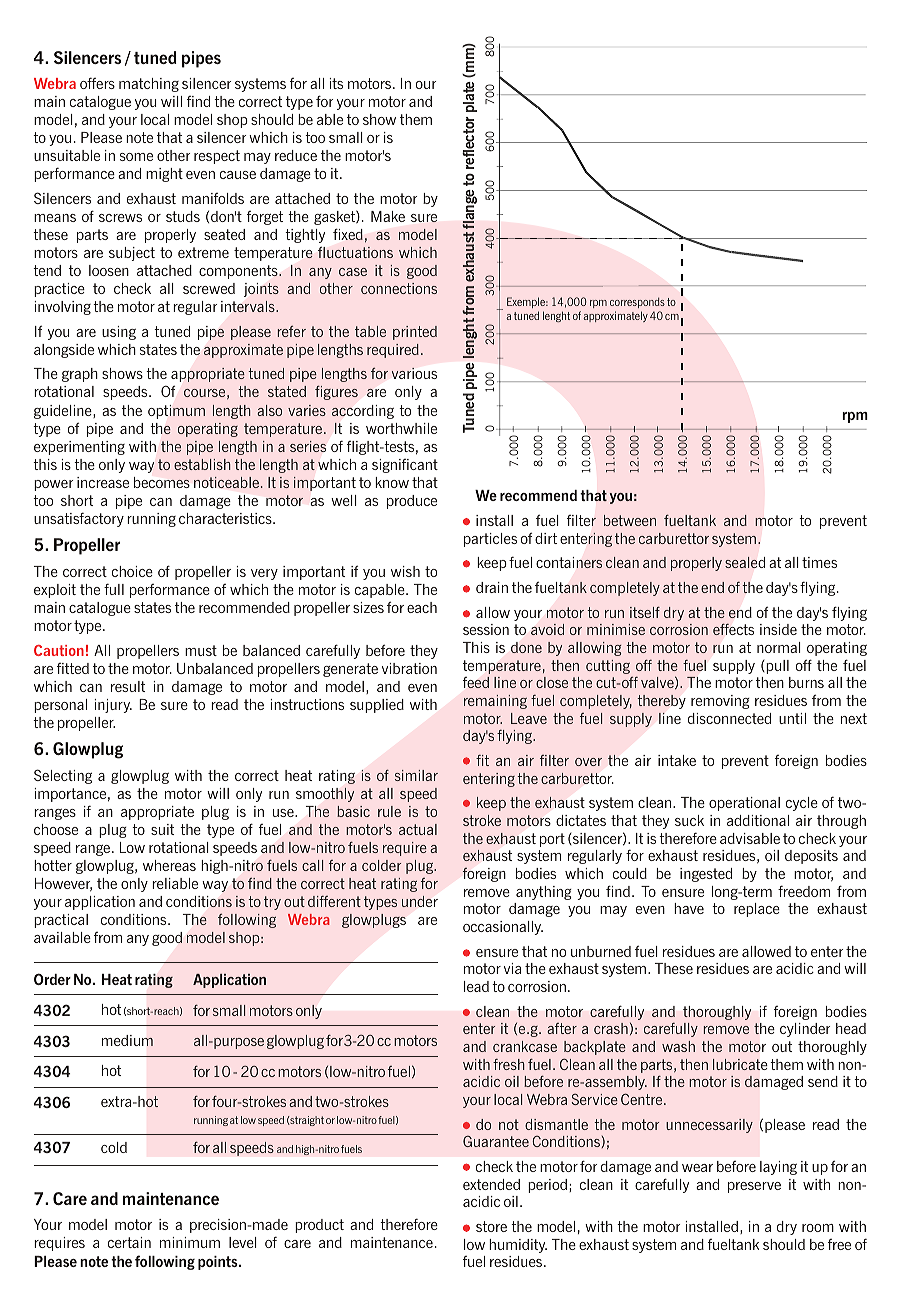 The image size is (924, 1308). Describe the element at coordinates (128, 686) in the page. I see `result` at that location.
